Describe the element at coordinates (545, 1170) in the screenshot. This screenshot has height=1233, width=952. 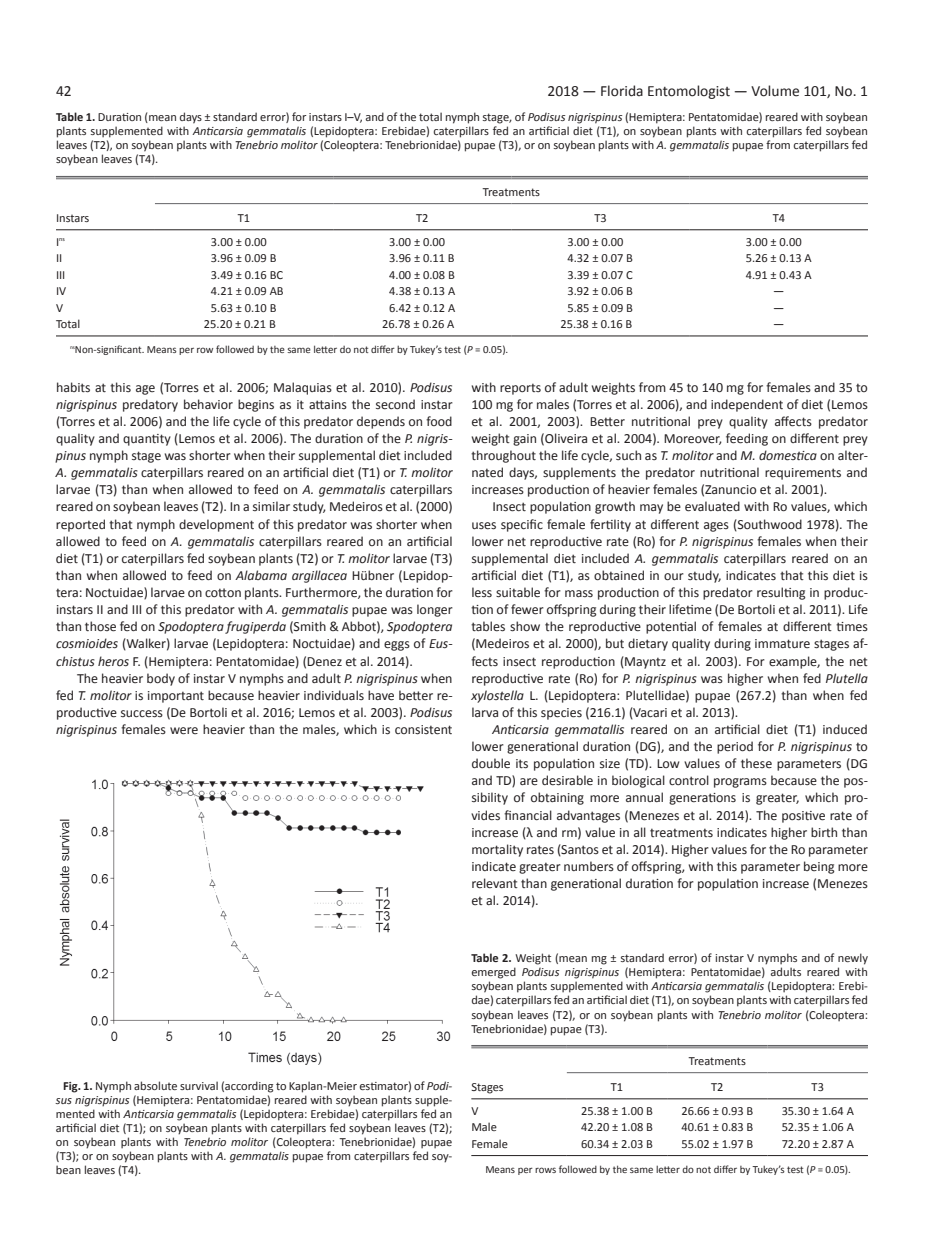
I see `rows` at that location.
